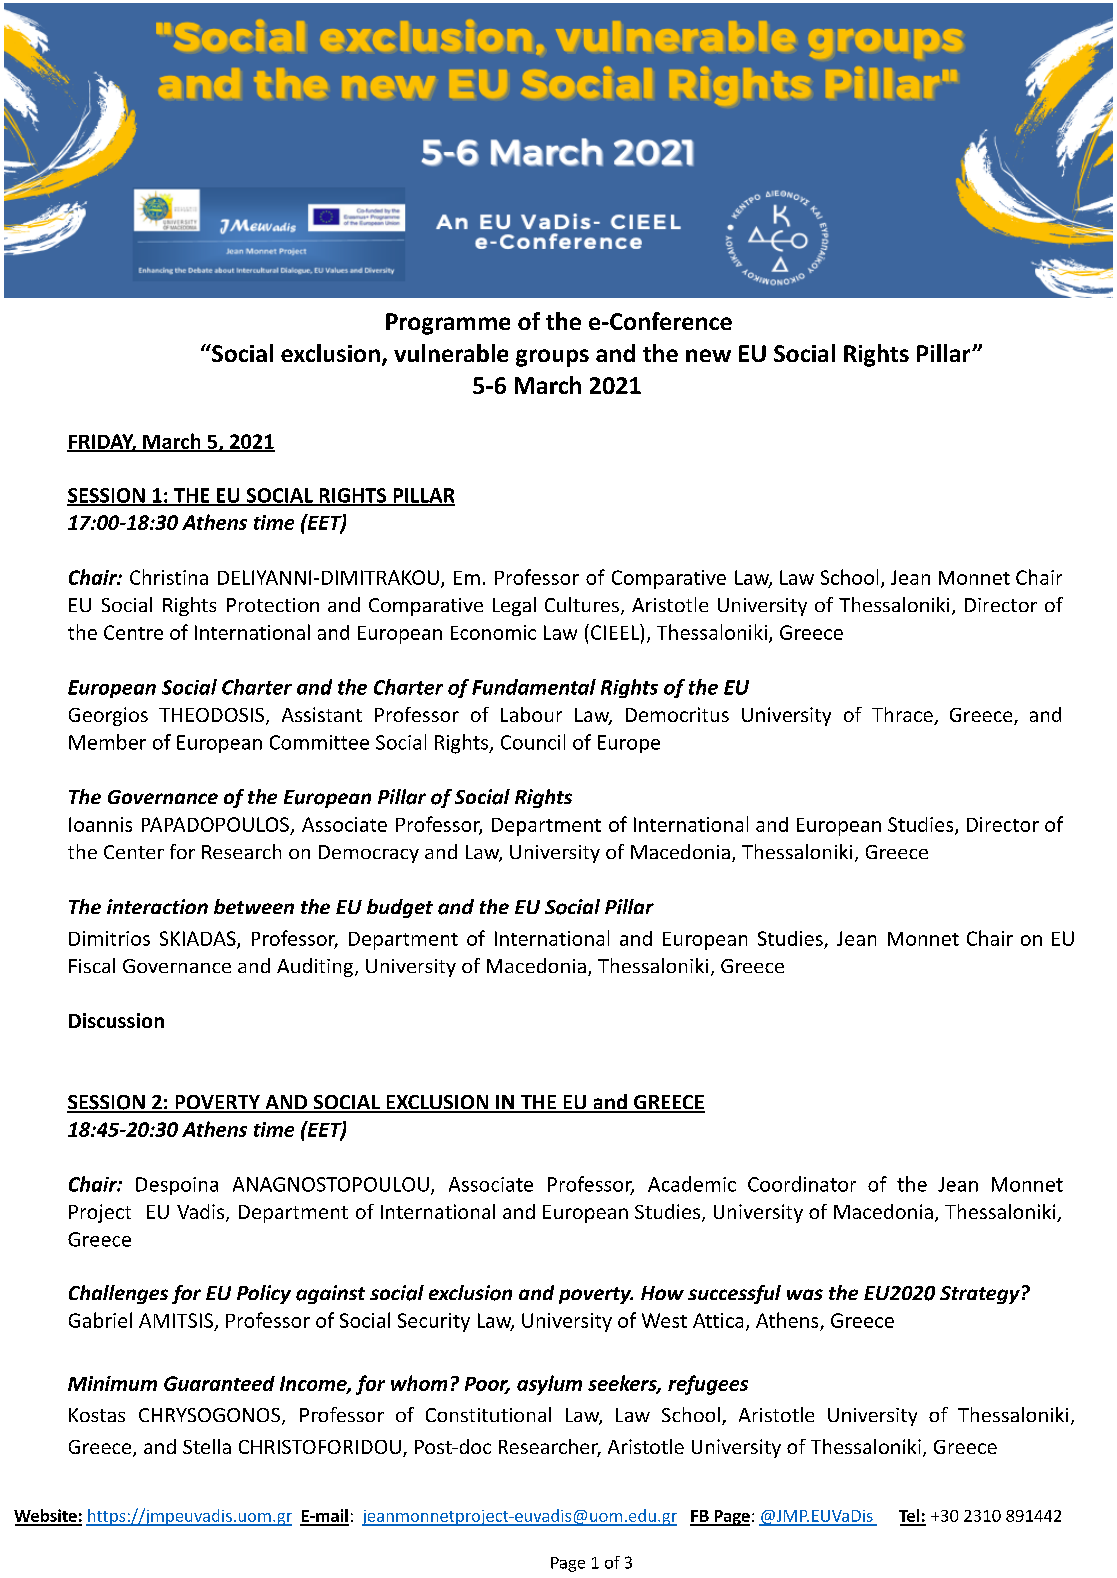 Image resolution: width=1117 pixels, height=1578 pixels. I want to click on was, so click(805, 1294).
